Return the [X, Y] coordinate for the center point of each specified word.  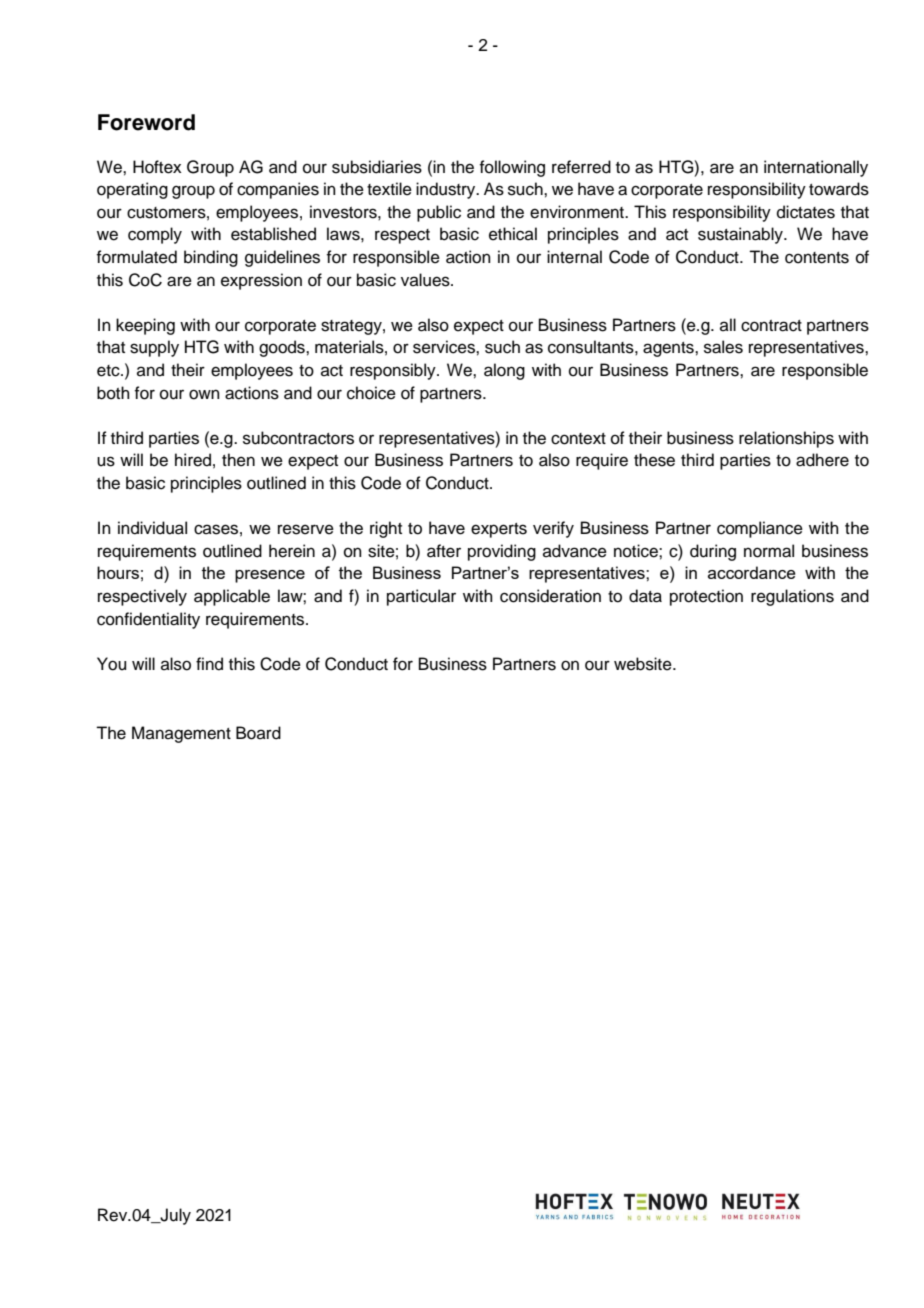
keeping [145, 326]
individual [152, 528]
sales [723, 347]
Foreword [146, 122]
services [445, 347]
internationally [816, 168]
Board [258, 733]
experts [499, 530]
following [512, 168]
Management [181, 734]
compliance [760, 529]
